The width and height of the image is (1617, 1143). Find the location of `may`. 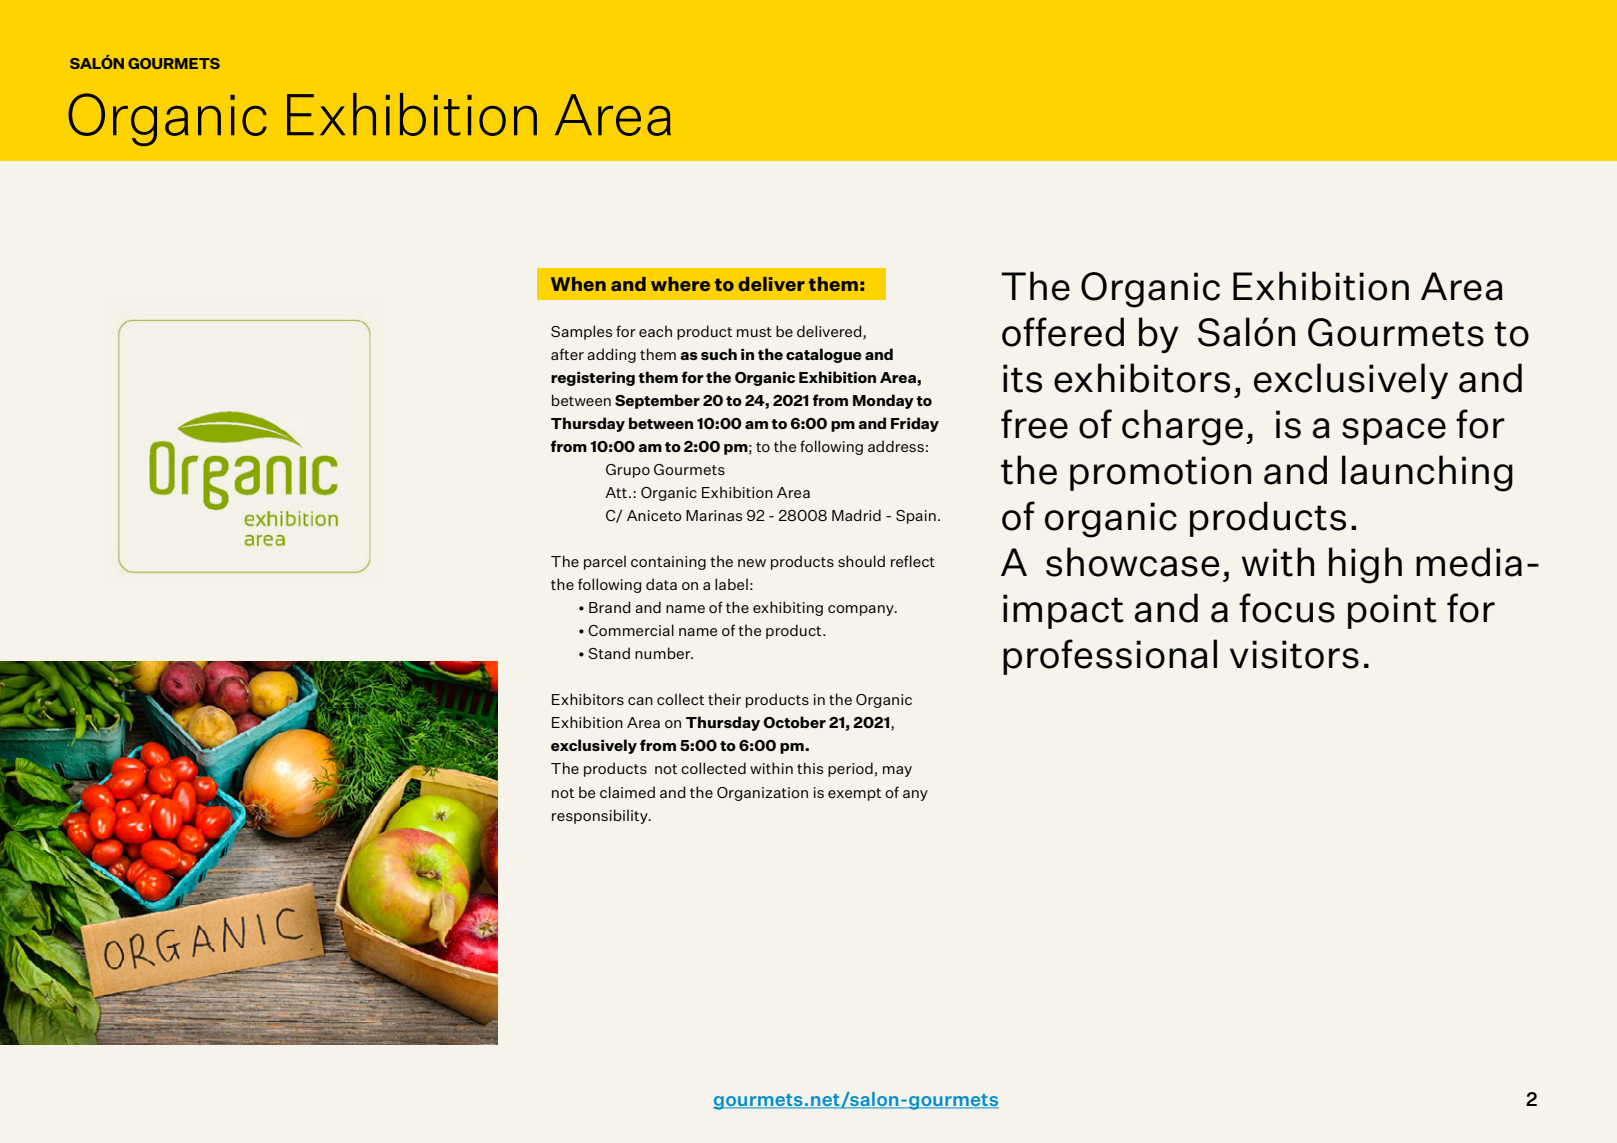

may is located at coordinates (897, 771).
